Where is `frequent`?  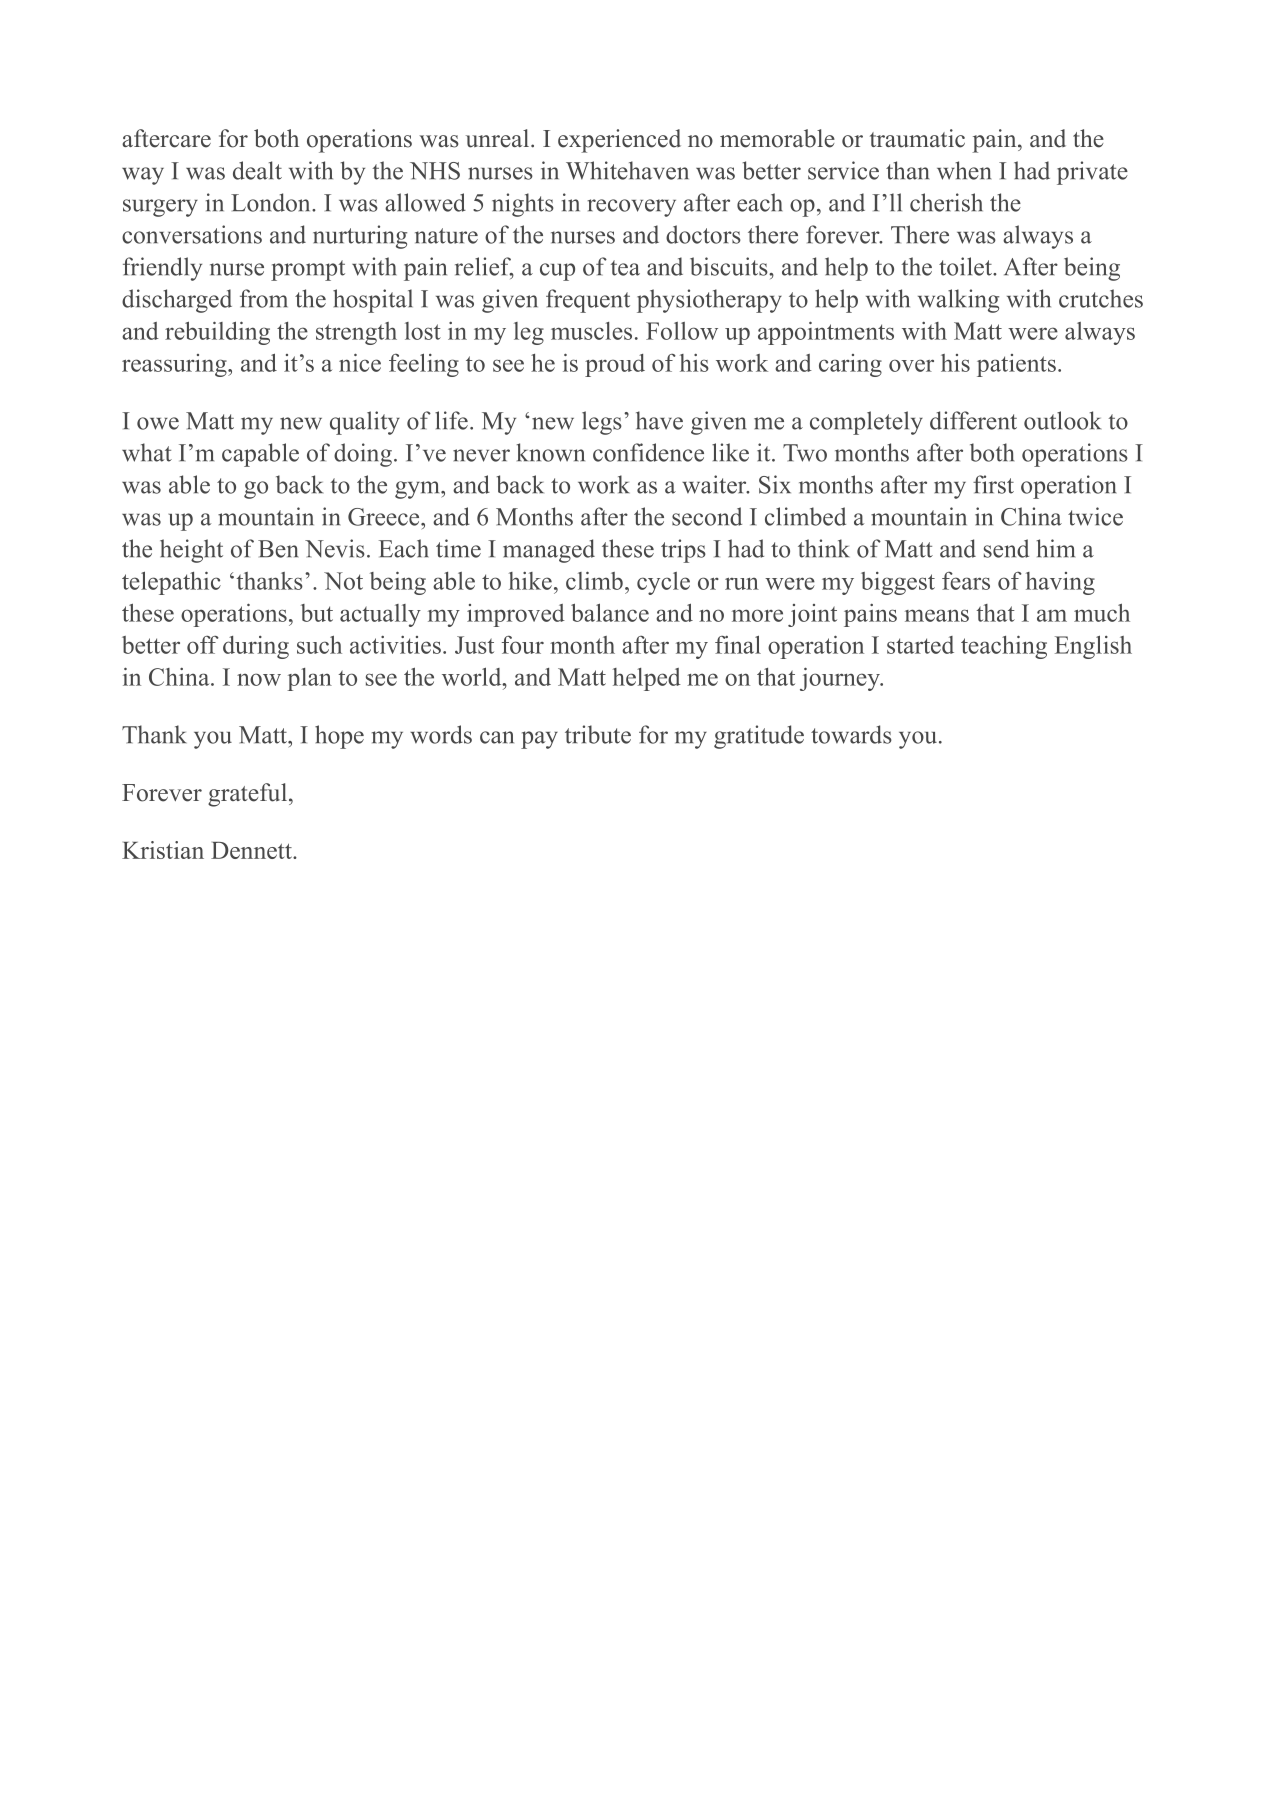
frequent is located at coordinates (588, 301).
